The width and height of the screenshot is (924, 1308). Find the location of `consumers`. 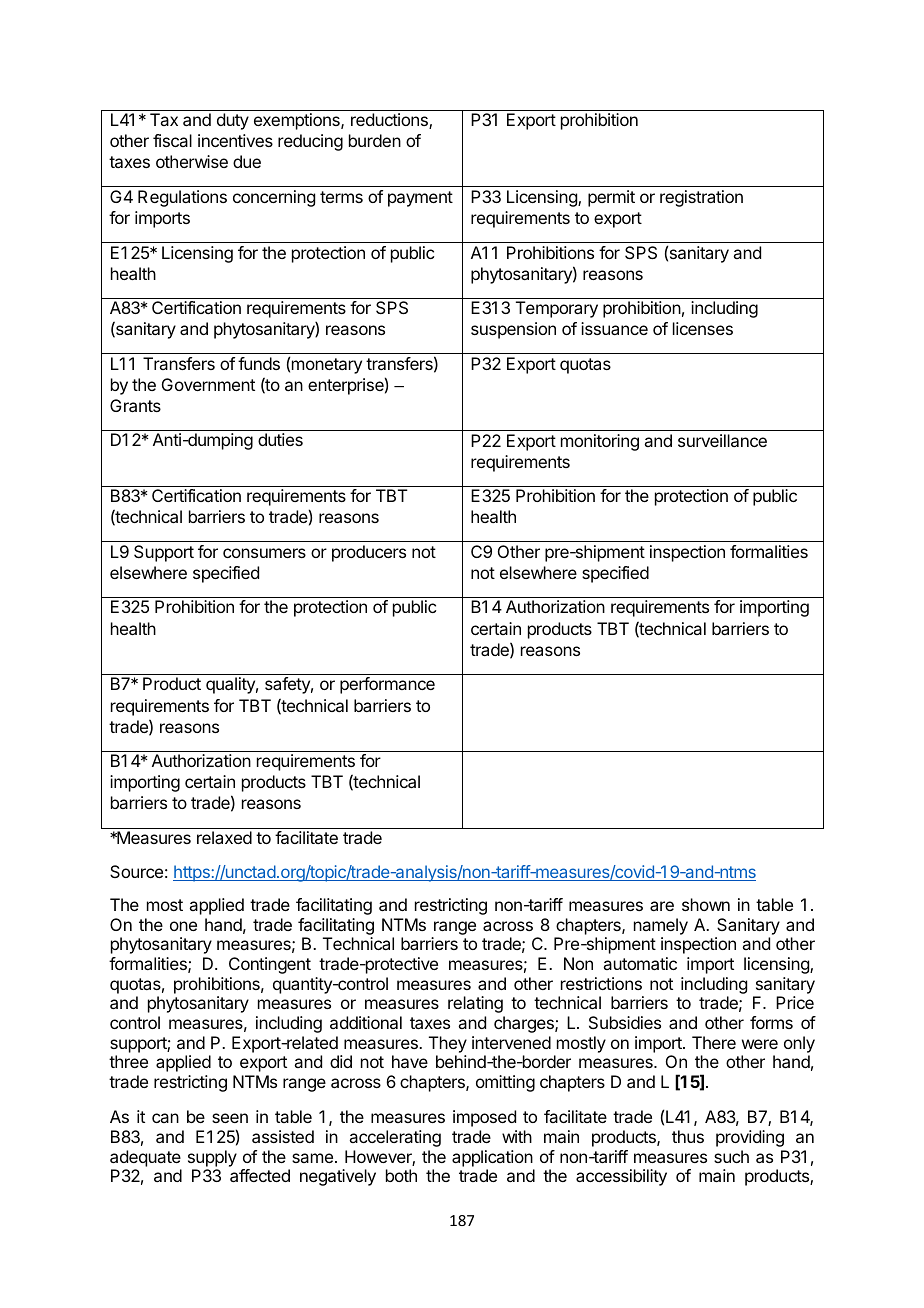

consumers is located at coordinates (264, 553).
